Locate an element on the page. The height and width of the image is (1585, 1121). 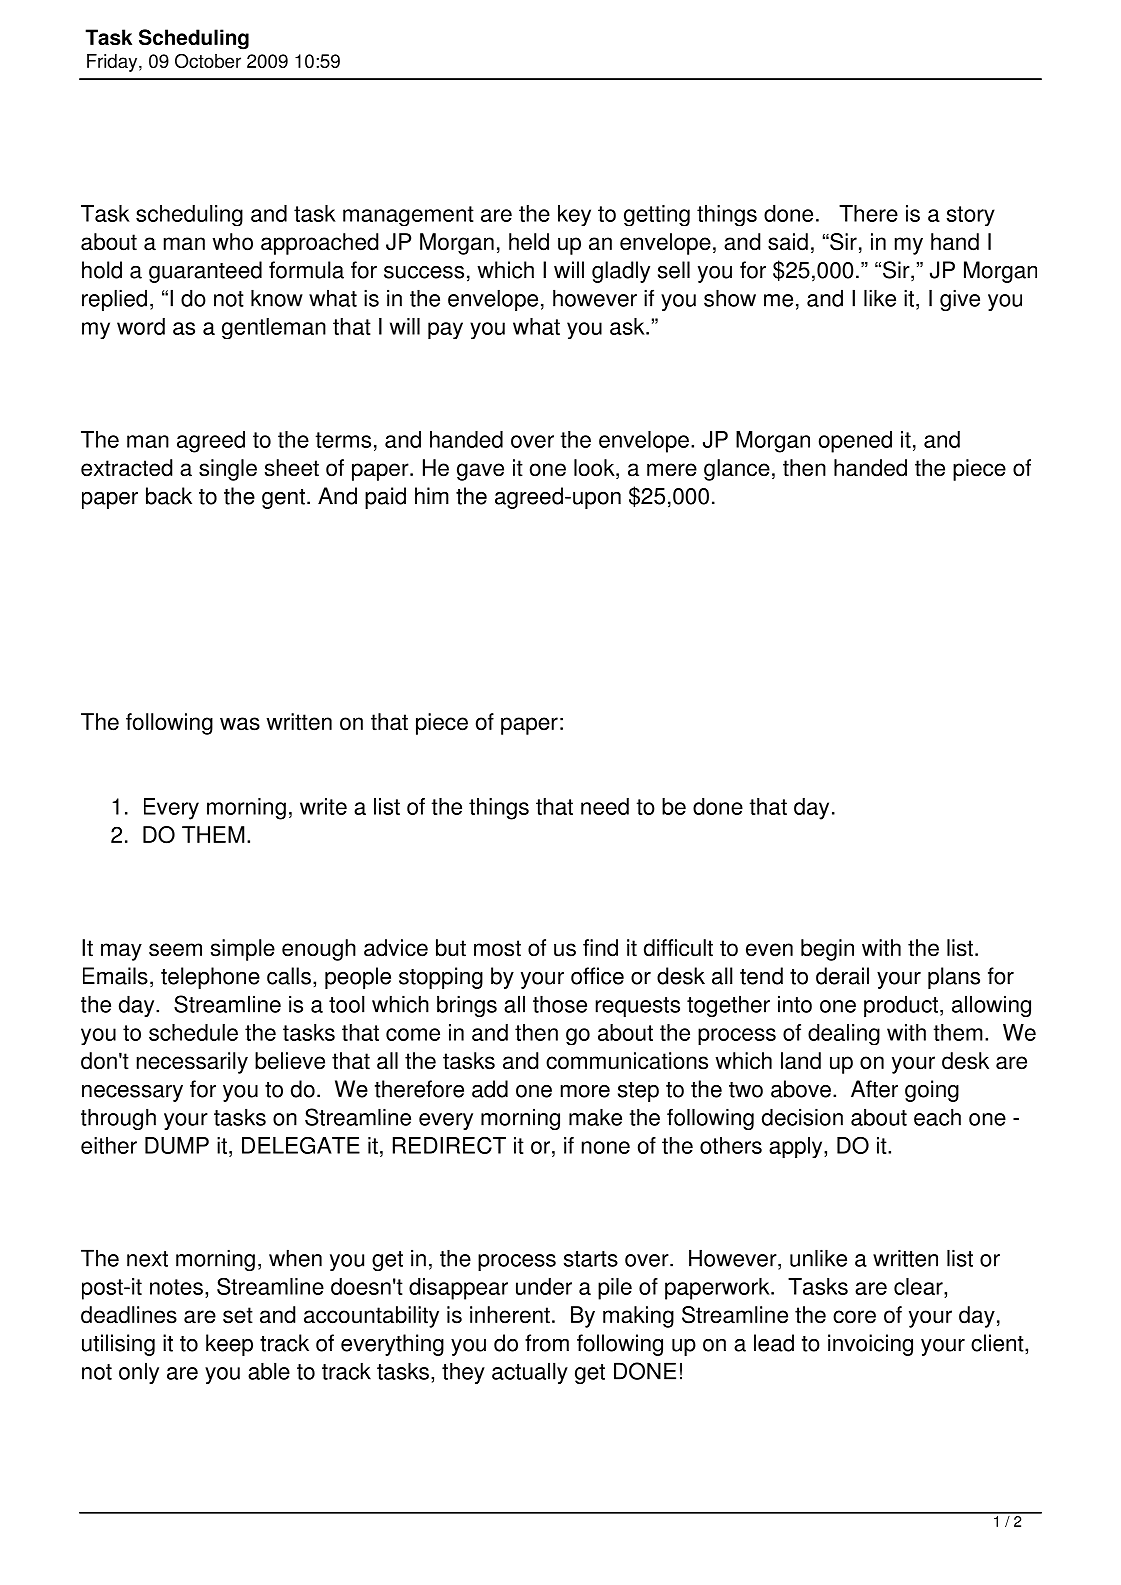
product is located at coordinates (901, 1006).
